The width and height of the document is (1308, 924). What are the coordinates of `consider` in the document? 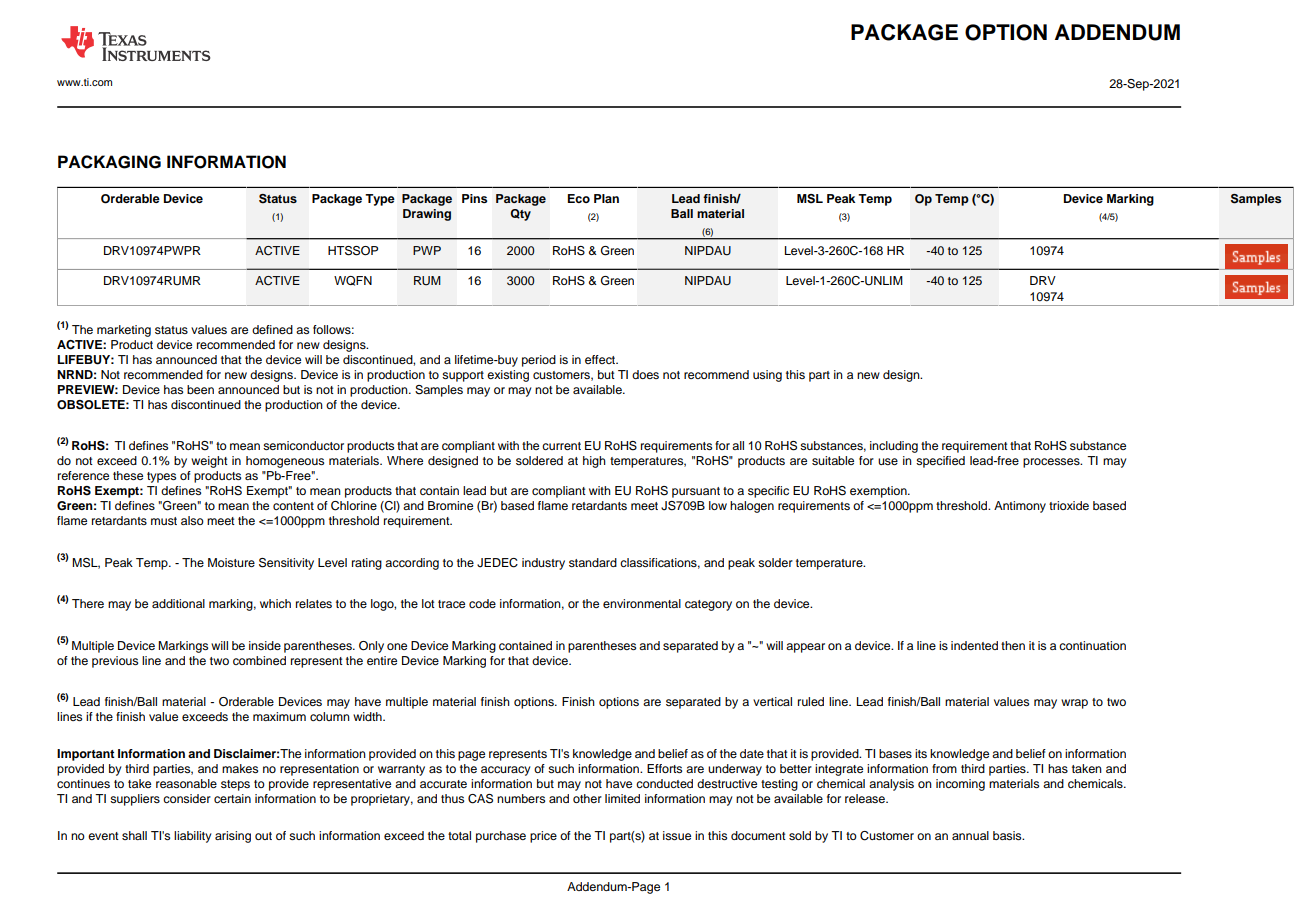 It's located at (187, 798).
